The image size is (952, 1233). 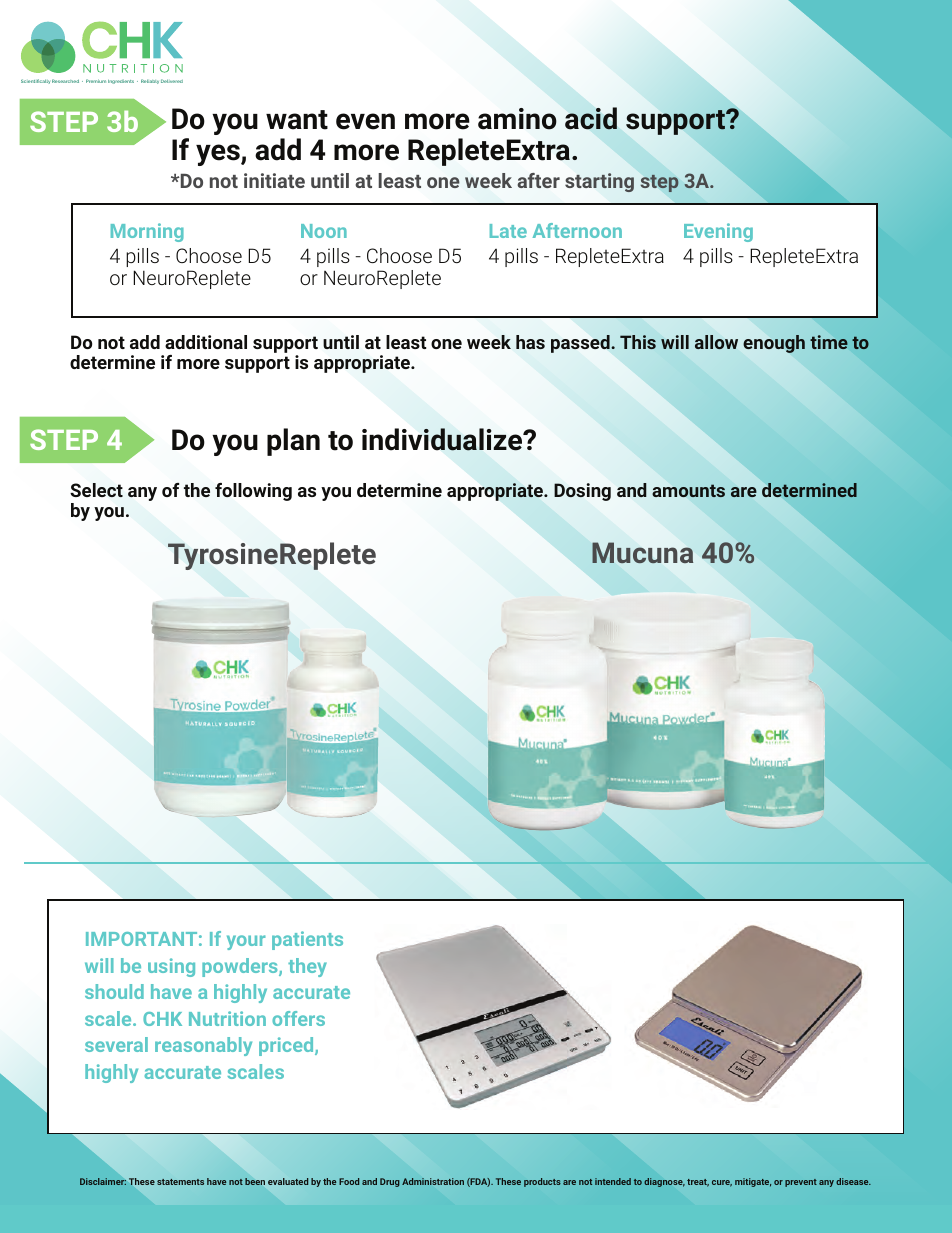 What do you see at coordinates (517, 119) in the document?
I see `amino` at bounding box center [517, 119].
